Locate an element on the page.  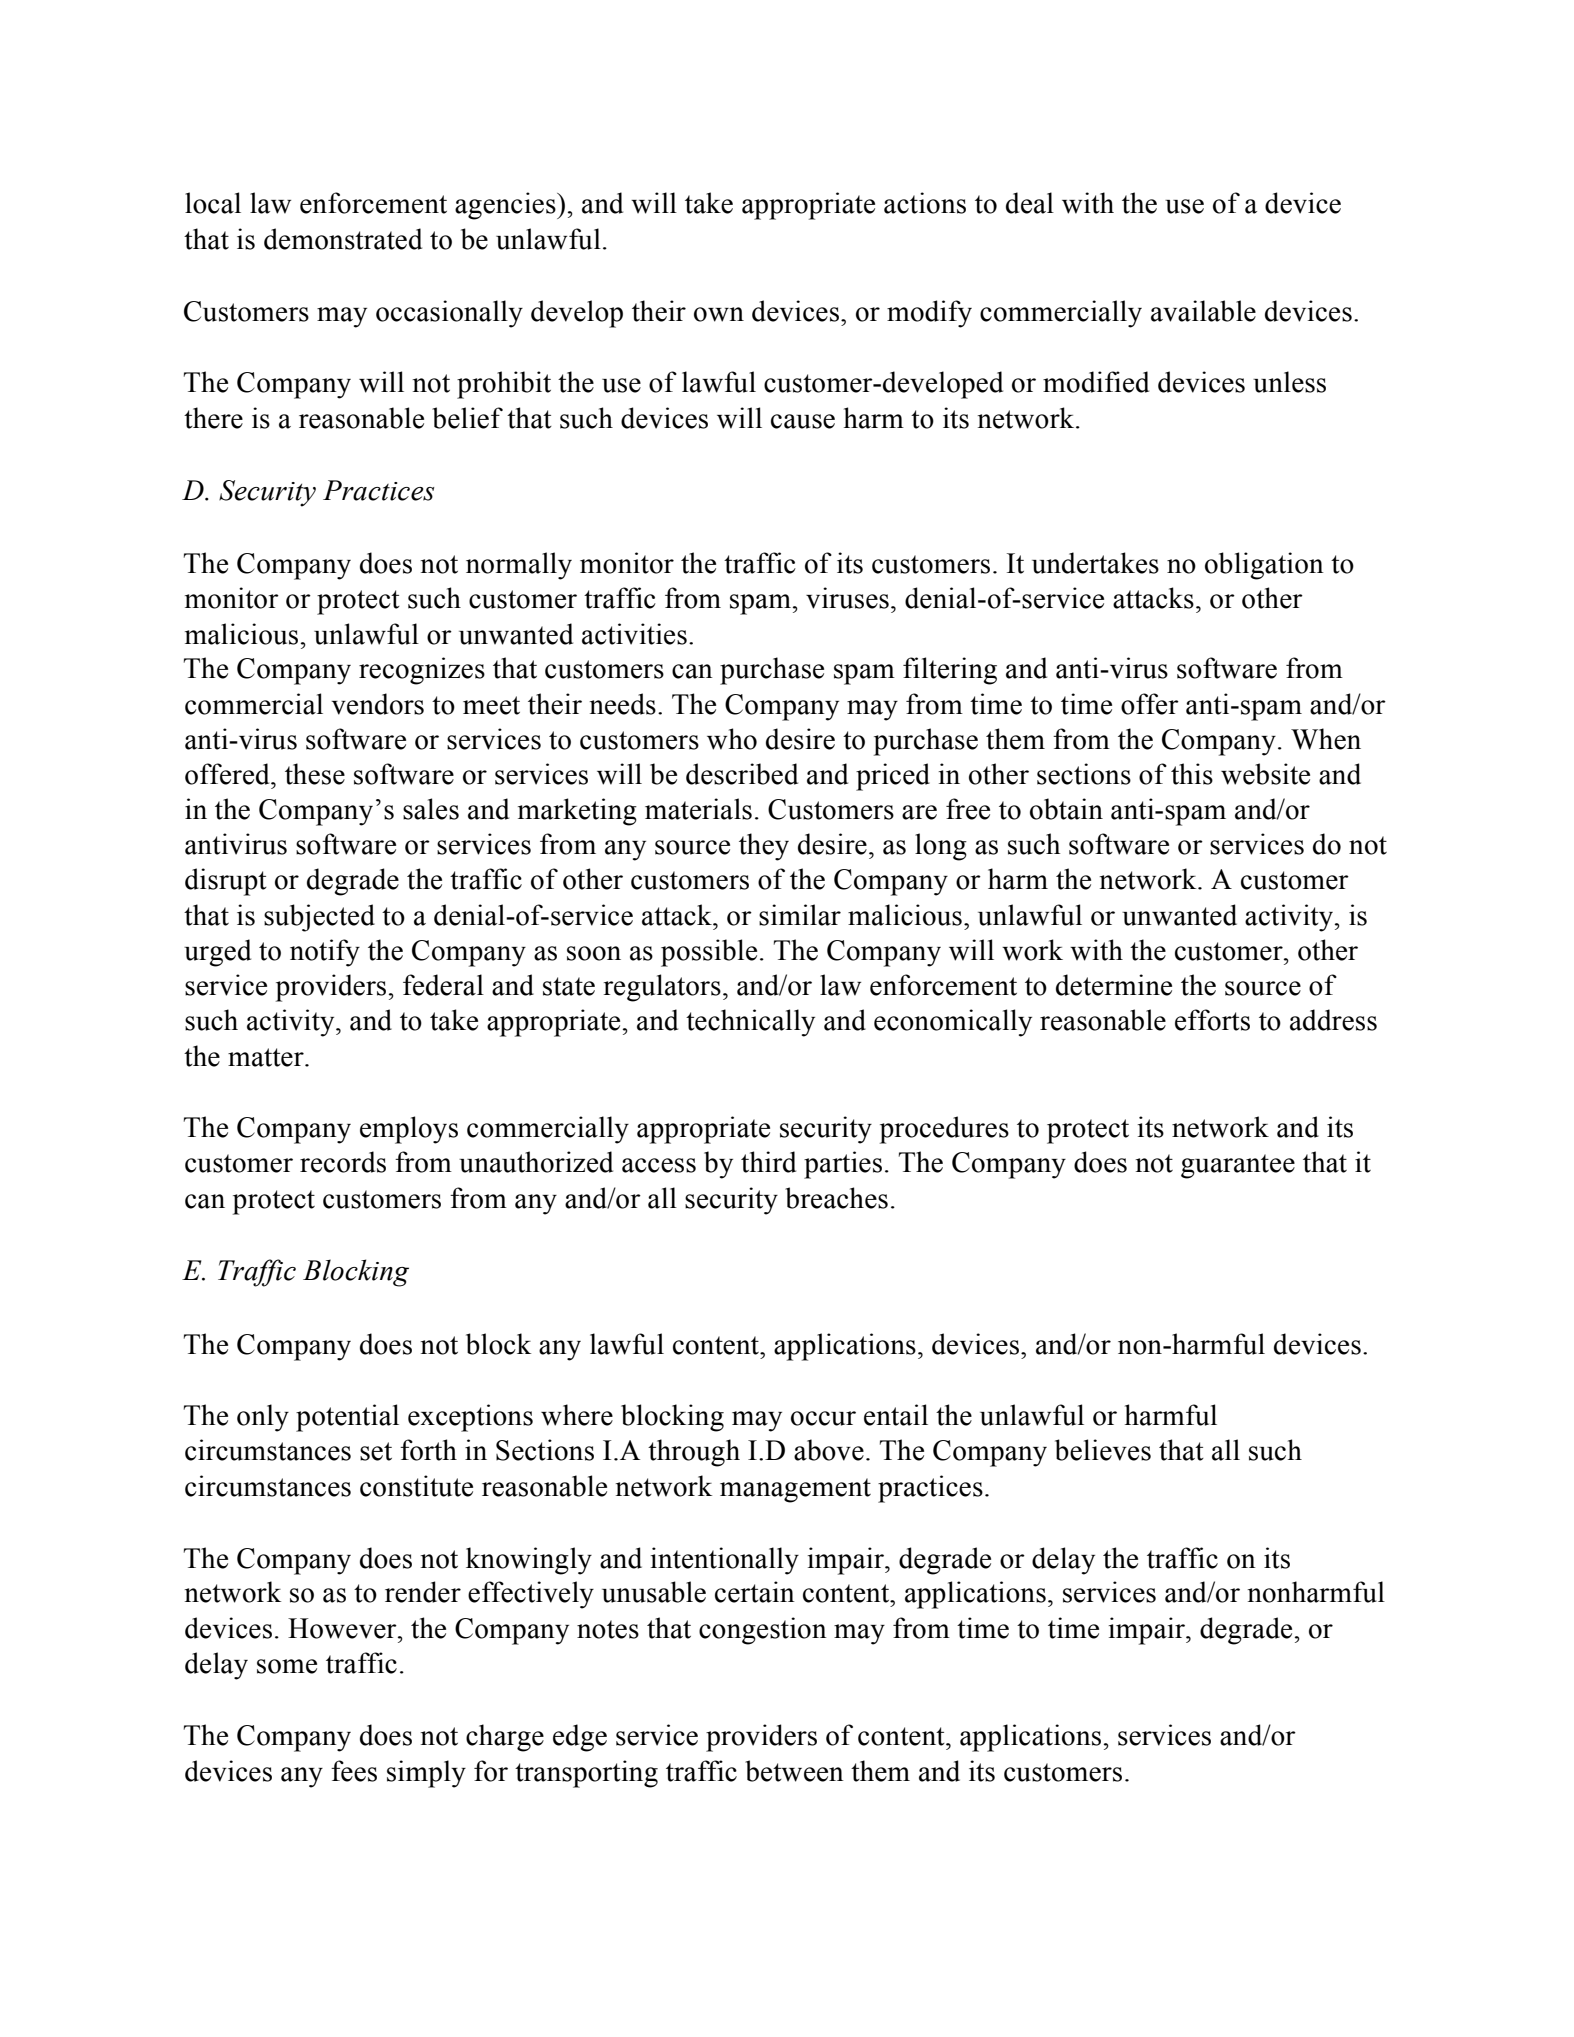
demonstrated is located at coordinates (343, 239).
